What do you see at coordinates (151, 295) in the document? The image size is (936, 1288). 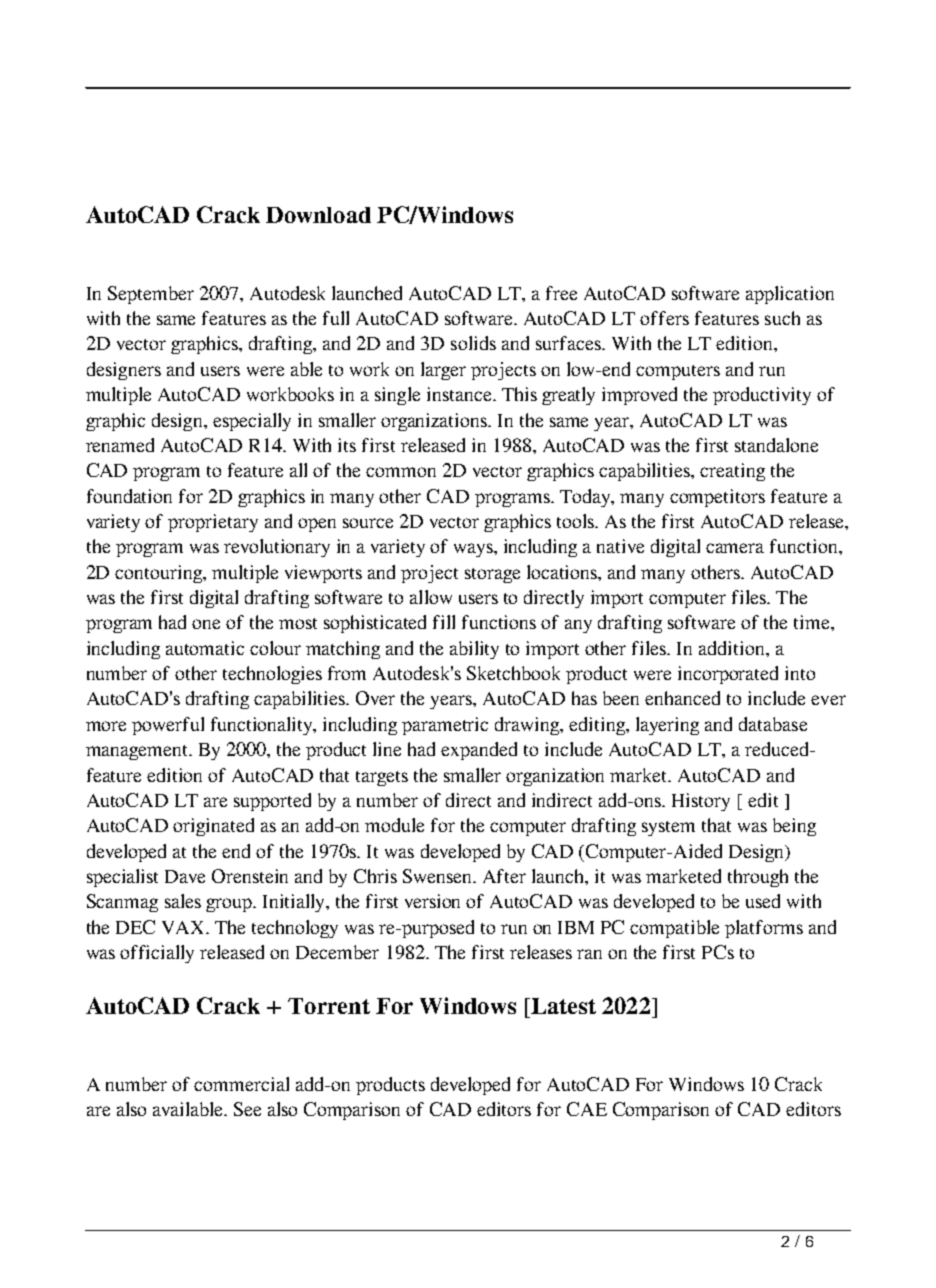 I see `September` at bounding box center [151, 295].
